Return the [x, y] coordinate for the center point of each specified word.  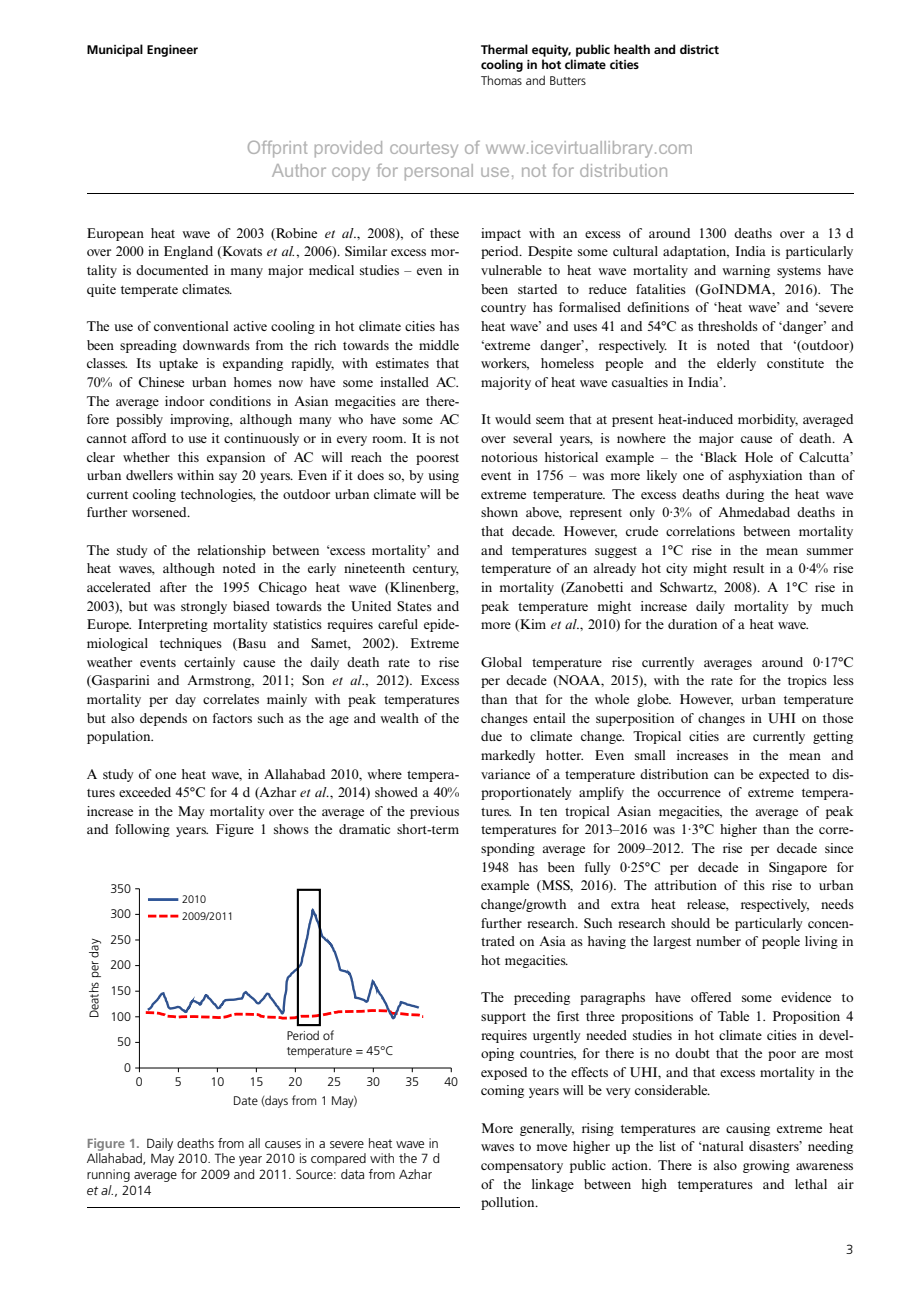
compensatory [522, 1167]
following [142, 830]
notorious [509, 457]
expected [784, 775]
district [699, 49]
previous [434, 812]
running [108, 1175]
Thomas [501, 80]
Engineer [172, 51]
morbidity [768, 420]
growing [766, 1166]
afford [149, 438]
